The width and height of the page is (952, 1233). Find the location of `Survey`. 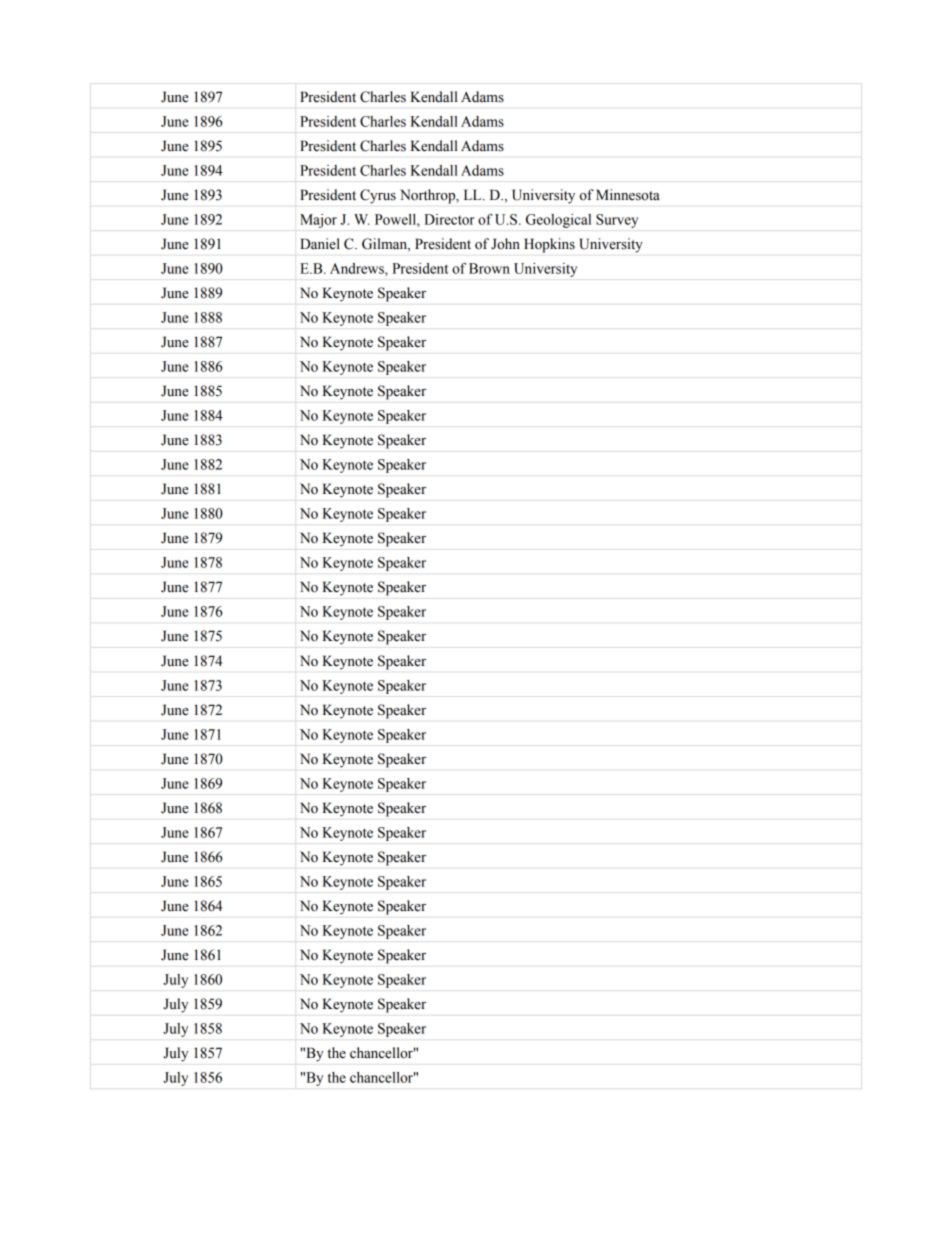

Survey is located at coordinates (617, 221).
